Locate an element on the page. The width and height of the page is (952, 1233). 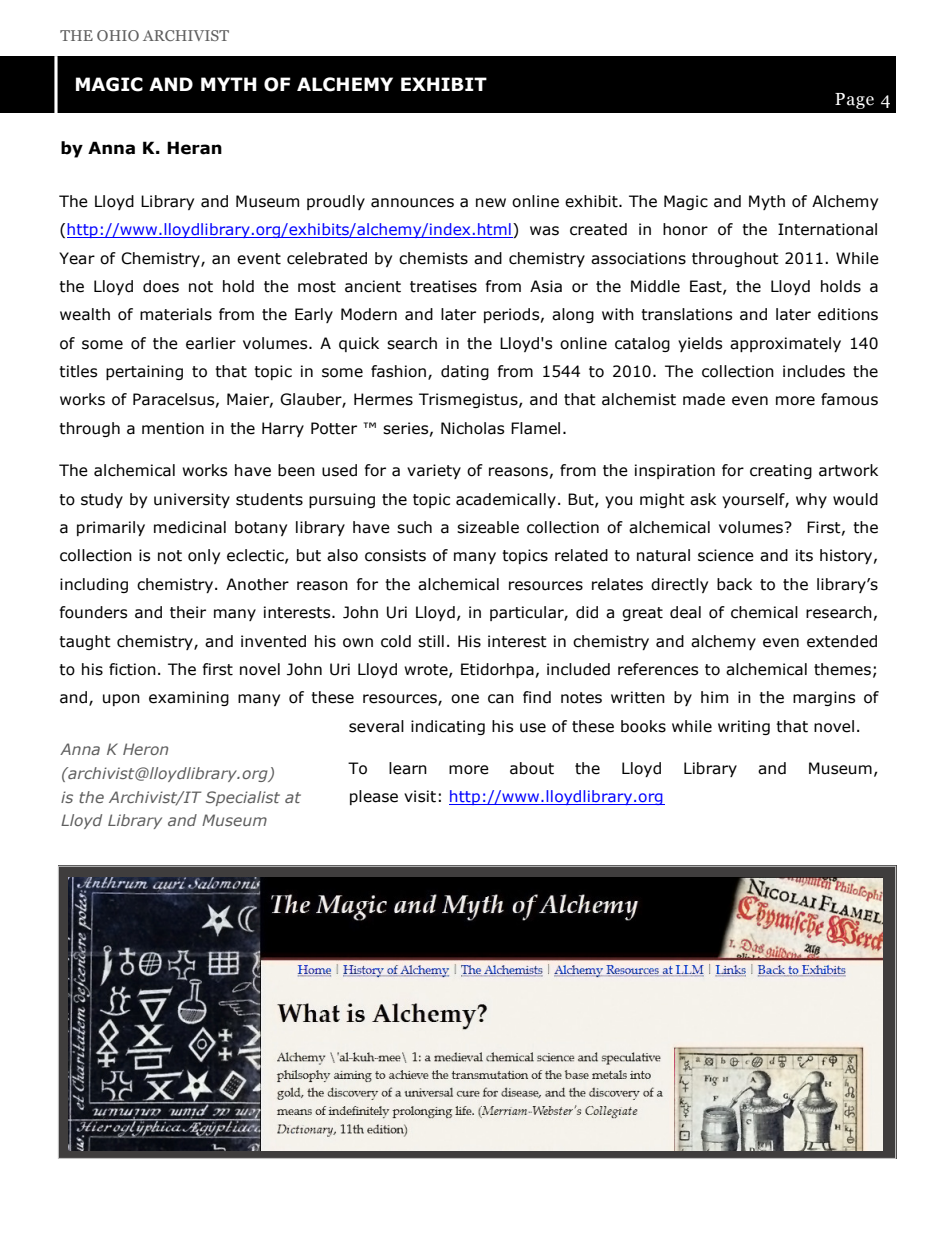
treatises is located at coordinates (443, 286).
